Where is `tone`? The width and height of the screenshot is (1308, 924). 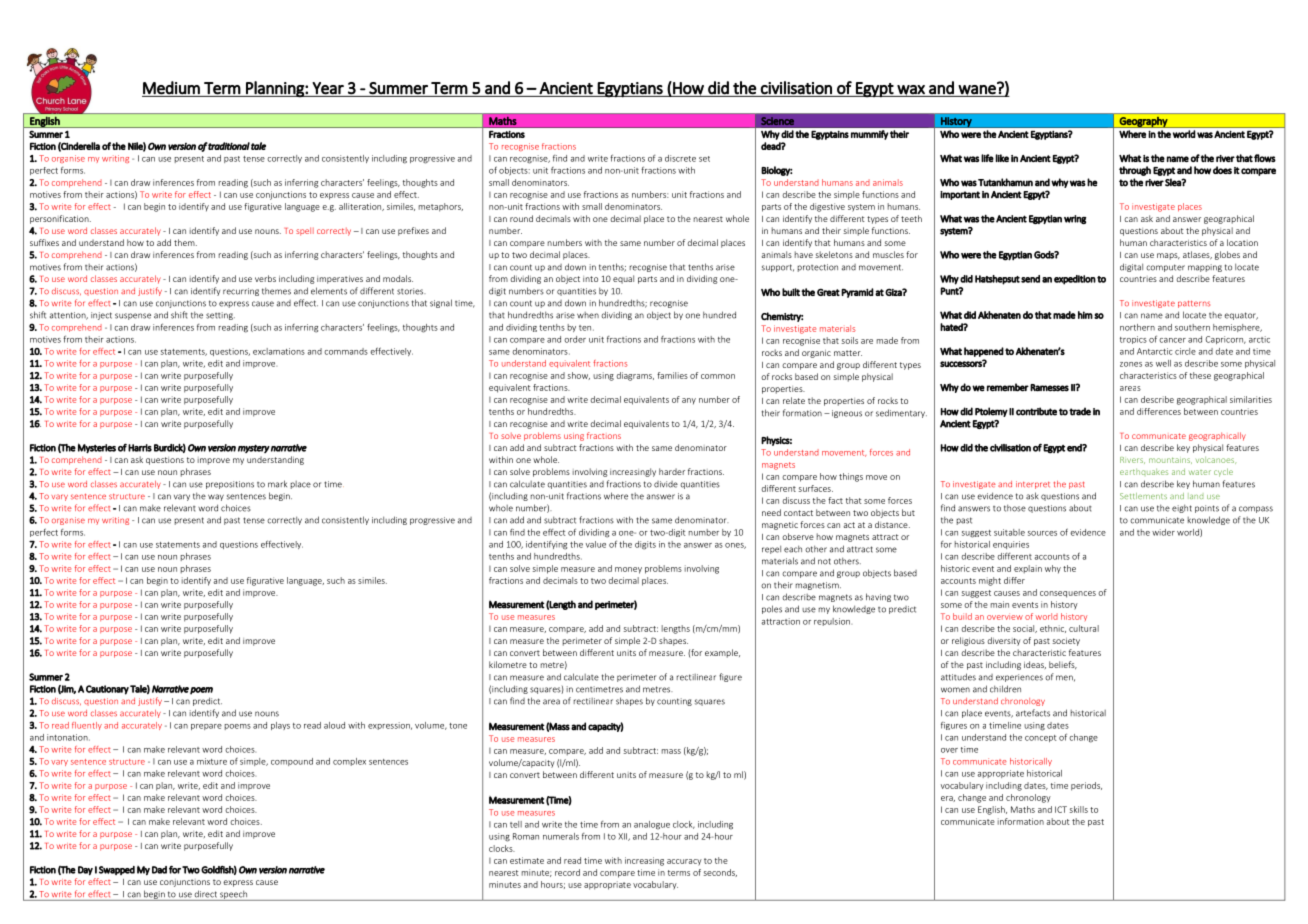 tone is located at coordinates (458, 726).
